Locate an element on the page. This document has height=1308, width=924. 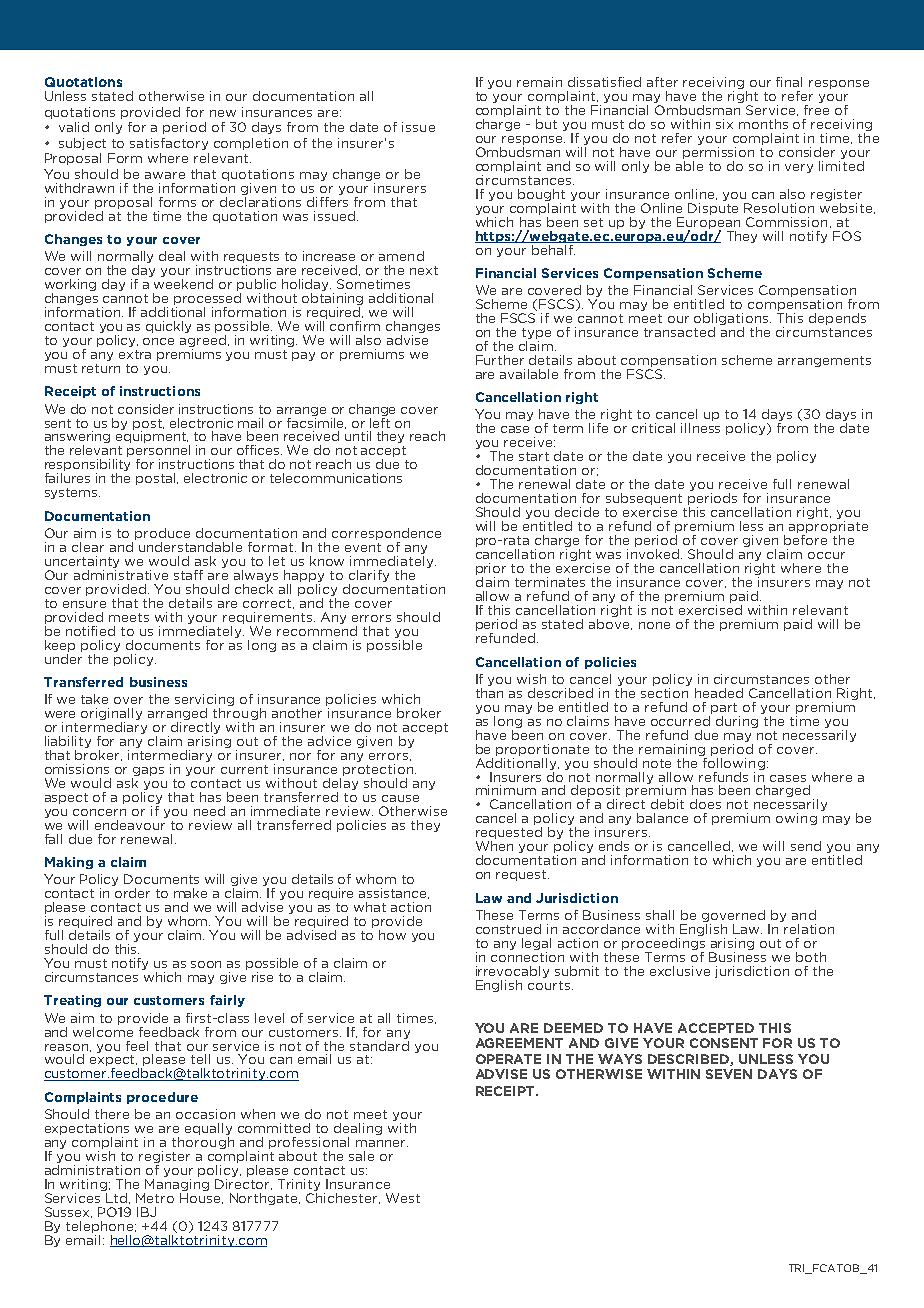
notified is located at coordinates (90, 631).
